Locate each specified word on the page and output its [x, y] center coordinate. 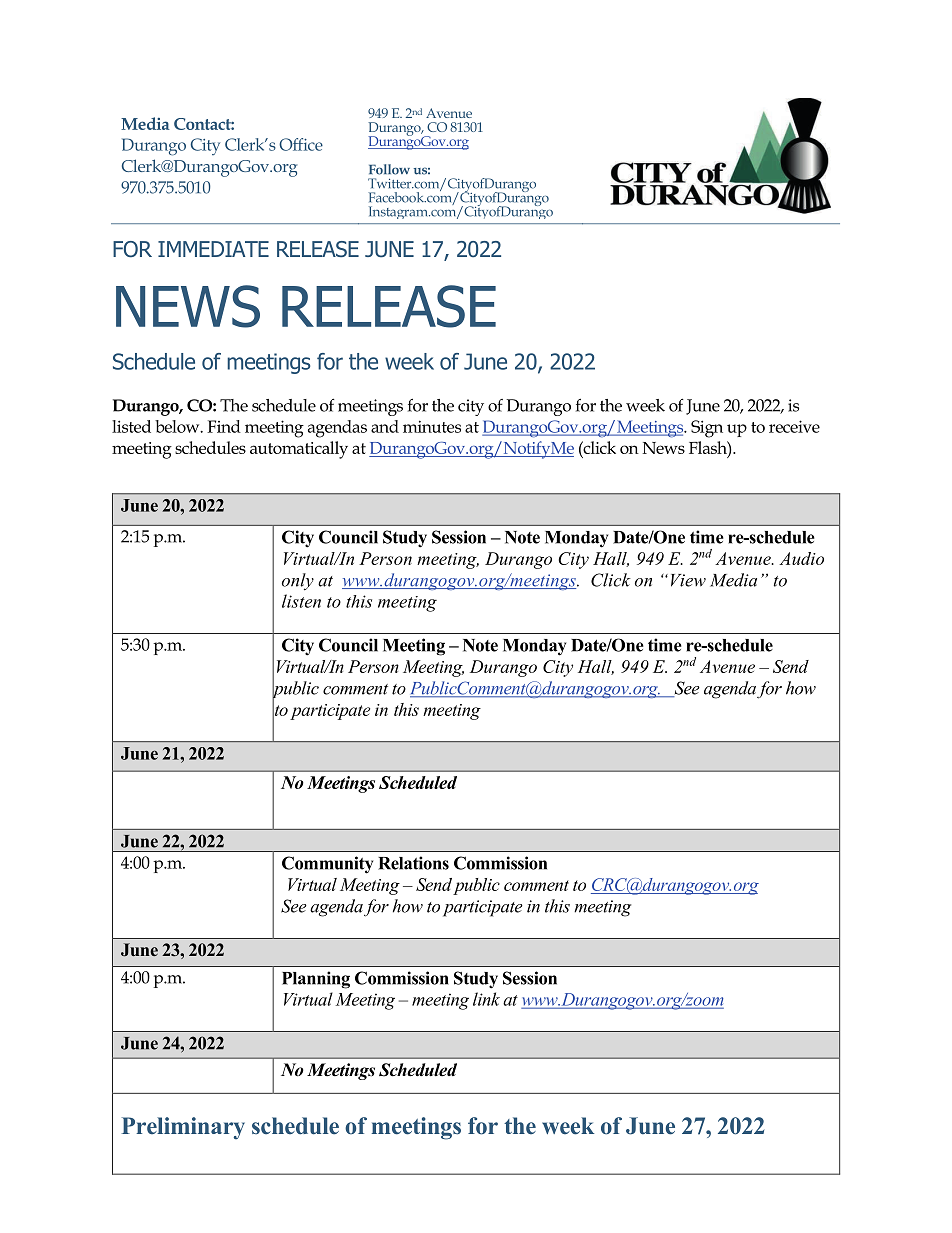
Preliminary [183, 1128]
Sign [707, 429]
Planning [316, 980]
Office [301, 144]
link [486, 999]
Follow [389, 169]
